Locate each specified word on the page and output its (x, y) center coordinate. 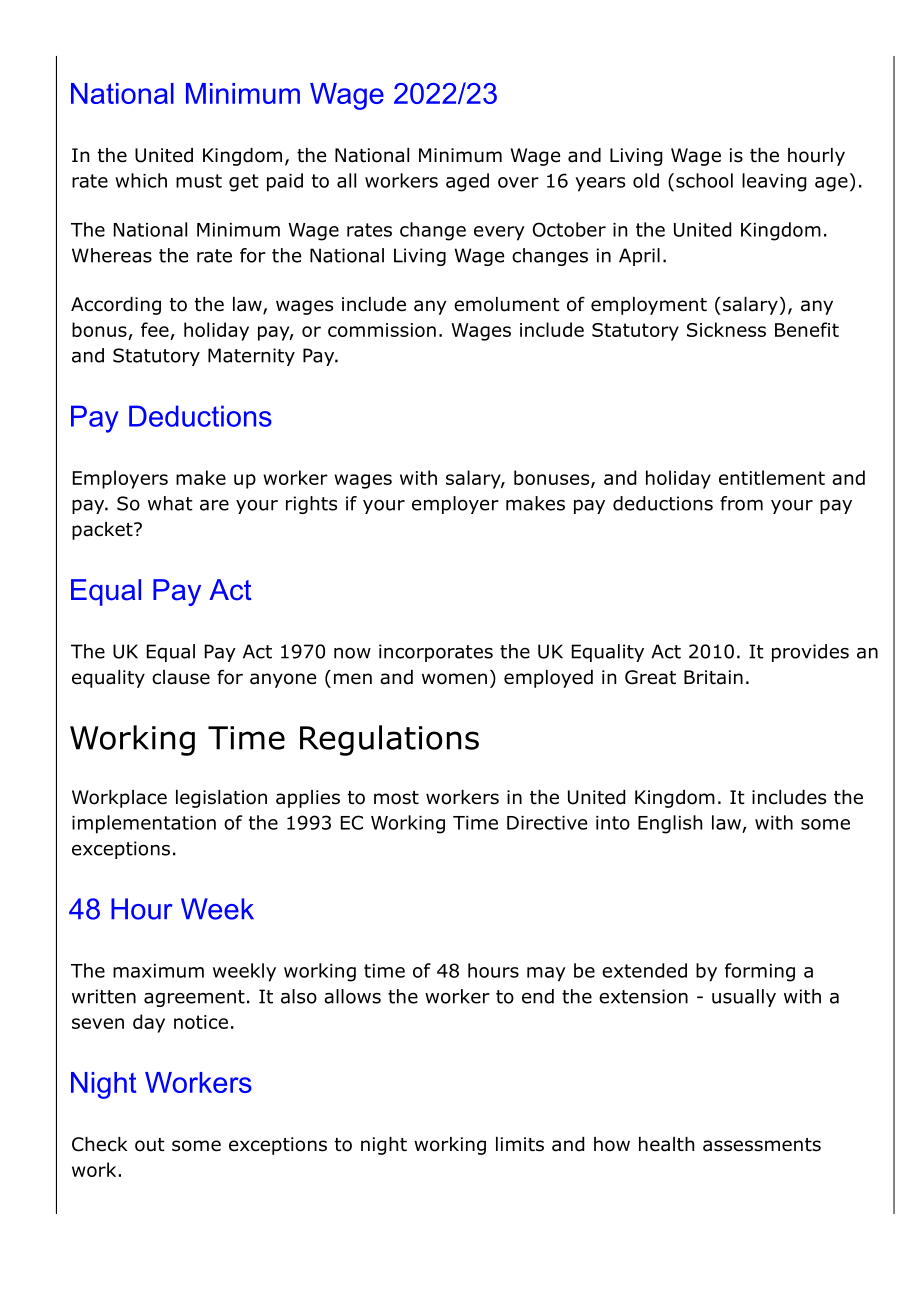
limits (520, 1144)
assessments (762, 1145)
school (704, 180)
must (199, 181)
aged (467, 182)
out (150, 1145)
